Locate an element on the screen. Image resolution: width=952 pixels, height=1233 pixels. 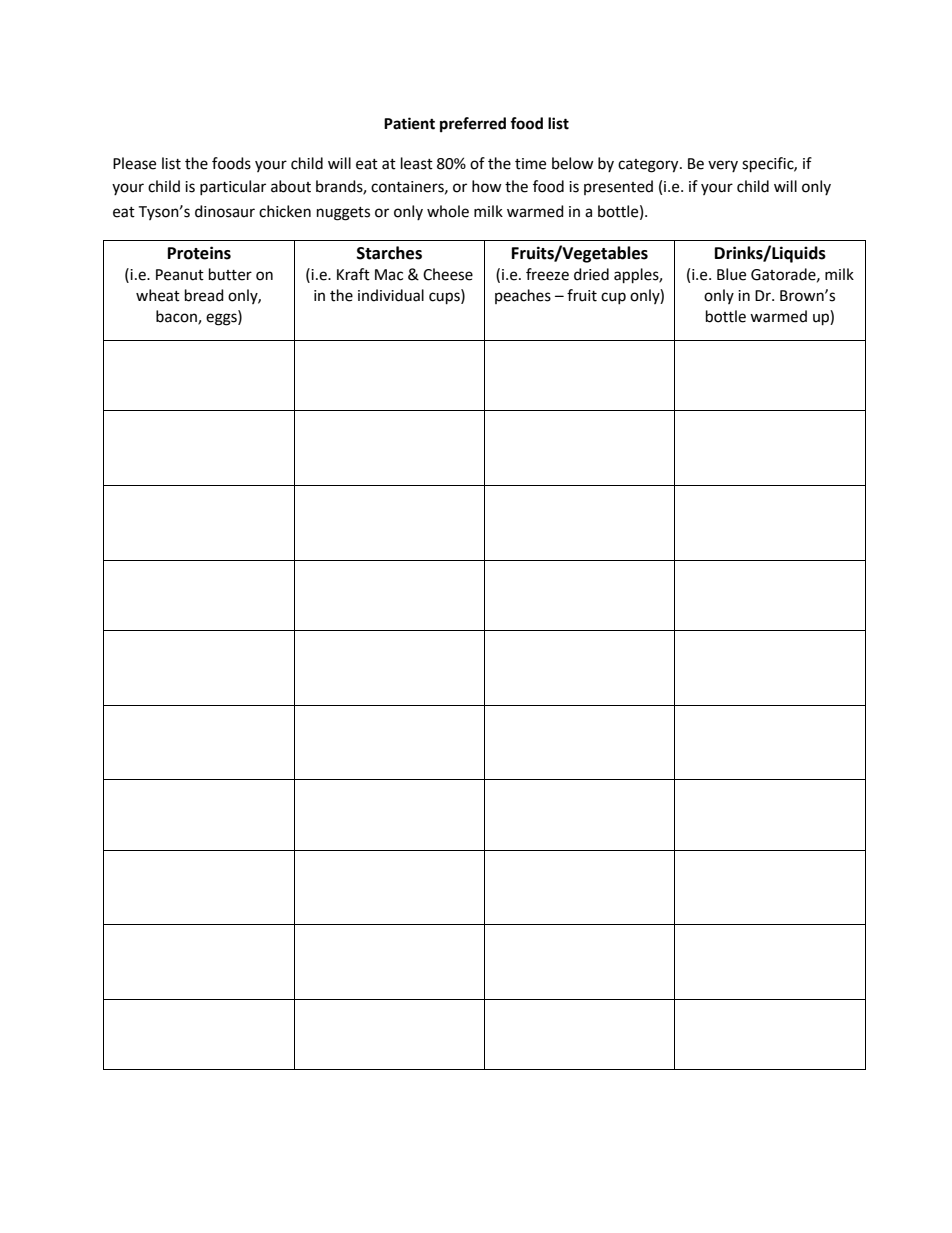
whole is located at coordinates (448, 211).
